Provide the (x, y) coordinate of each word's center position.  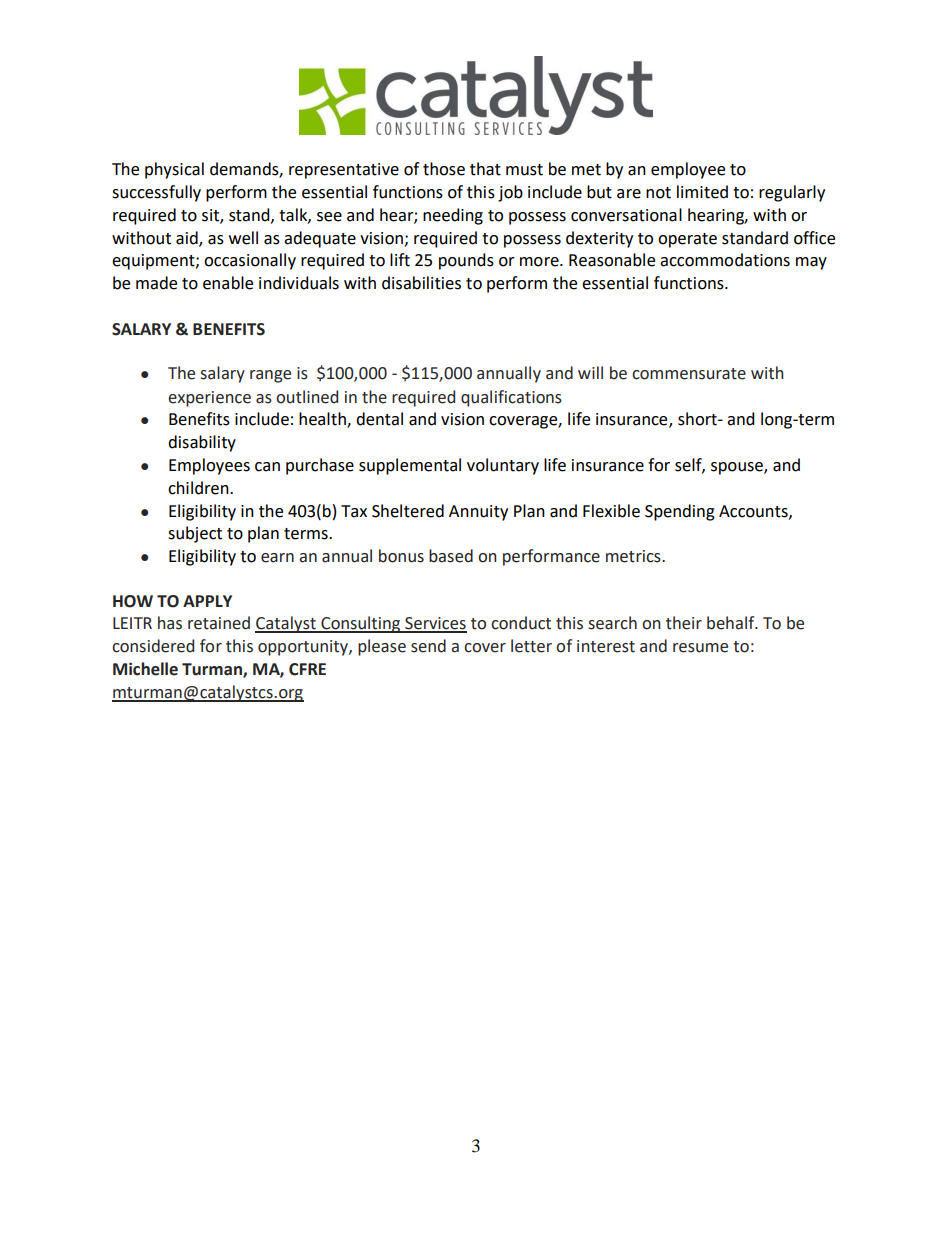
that (485, 169)
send (428, 646)
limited (702, 192)
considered (153, 646)
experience (209, 399)
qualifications (511, 398)
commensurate (689, 374)
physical (174, 170)
